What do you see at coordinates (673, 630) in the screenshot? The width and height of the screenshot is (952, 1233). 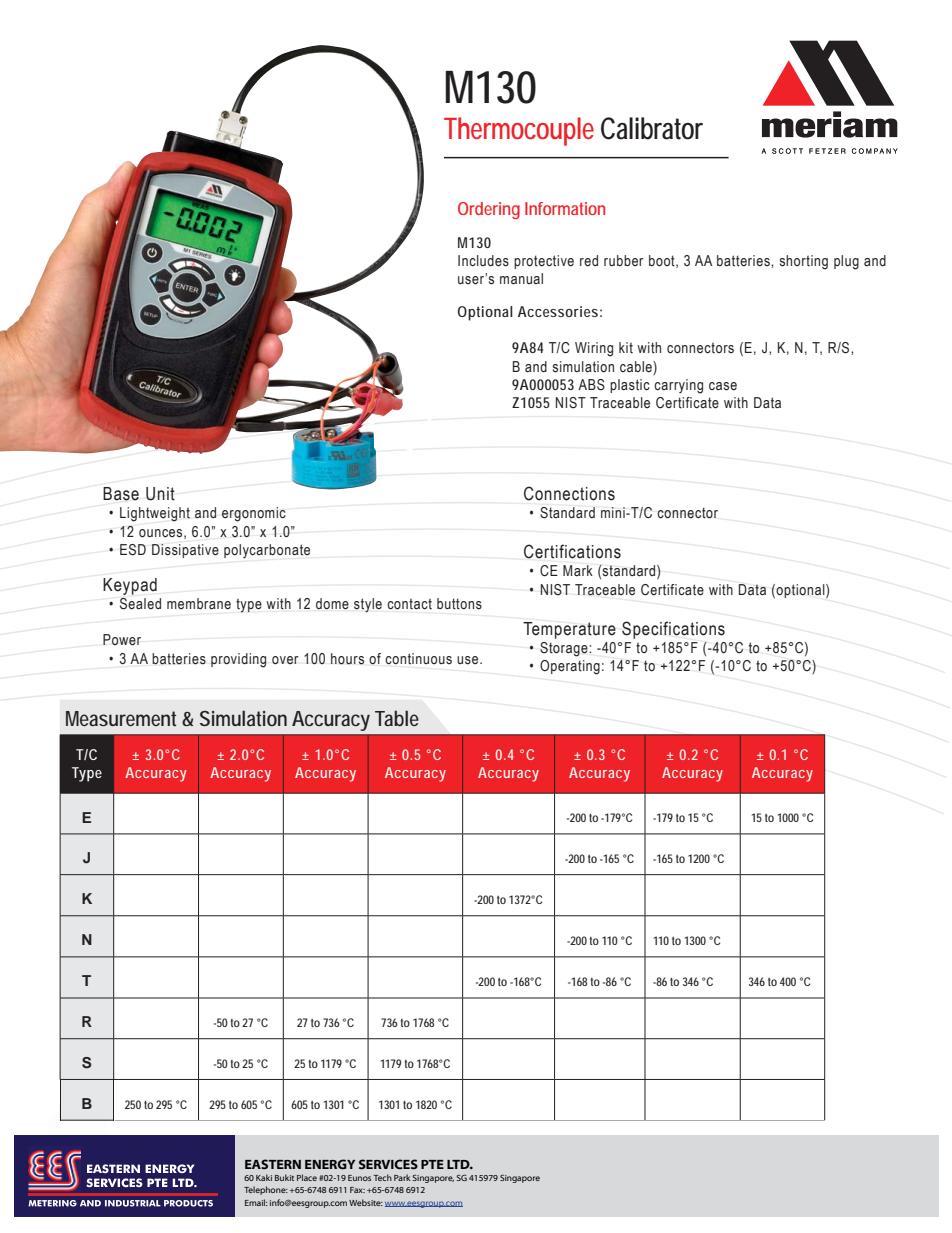 I see `Specifications` at bounding box center [673, 630].
